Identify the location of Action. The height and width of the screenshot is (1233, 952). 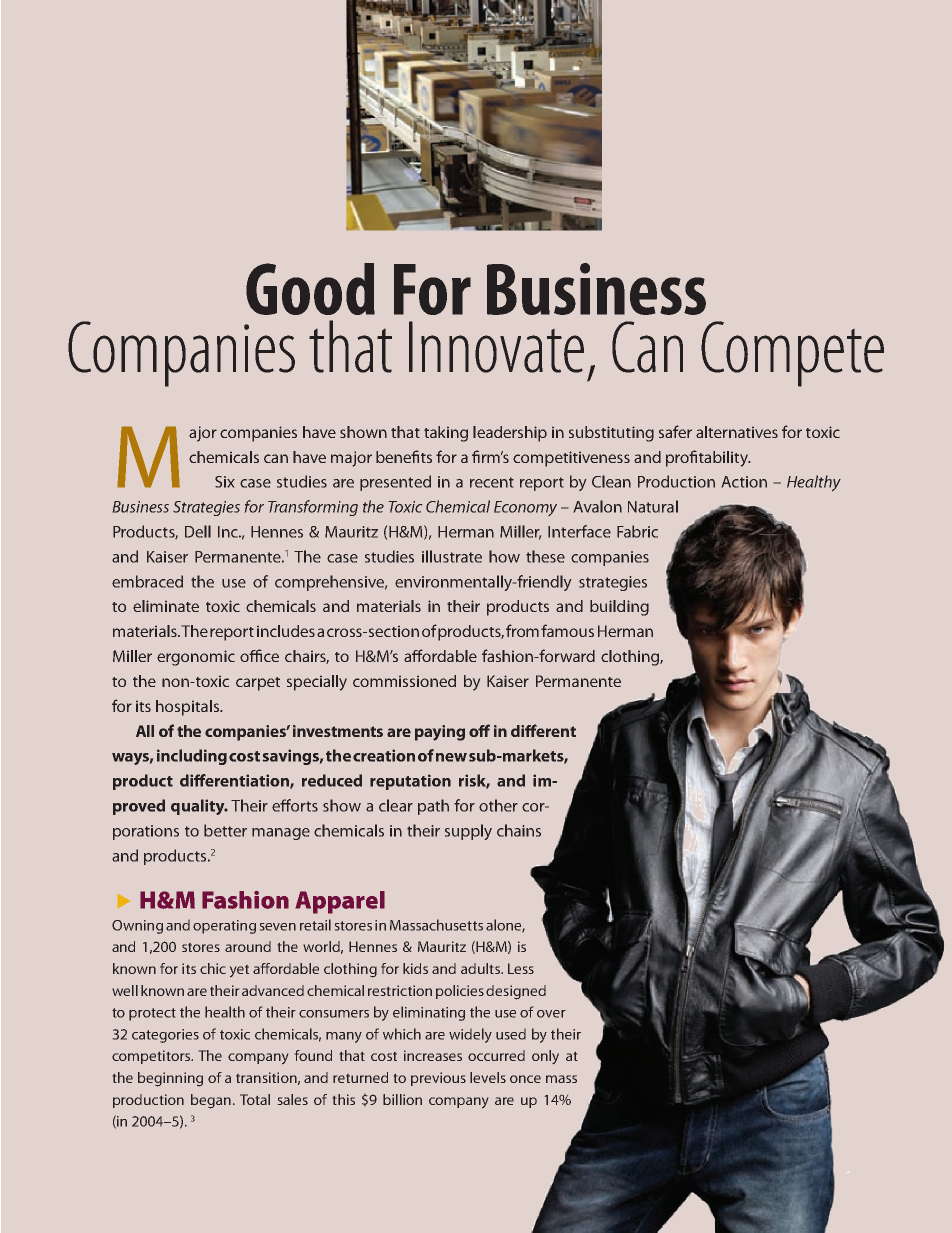
(744, 482).
